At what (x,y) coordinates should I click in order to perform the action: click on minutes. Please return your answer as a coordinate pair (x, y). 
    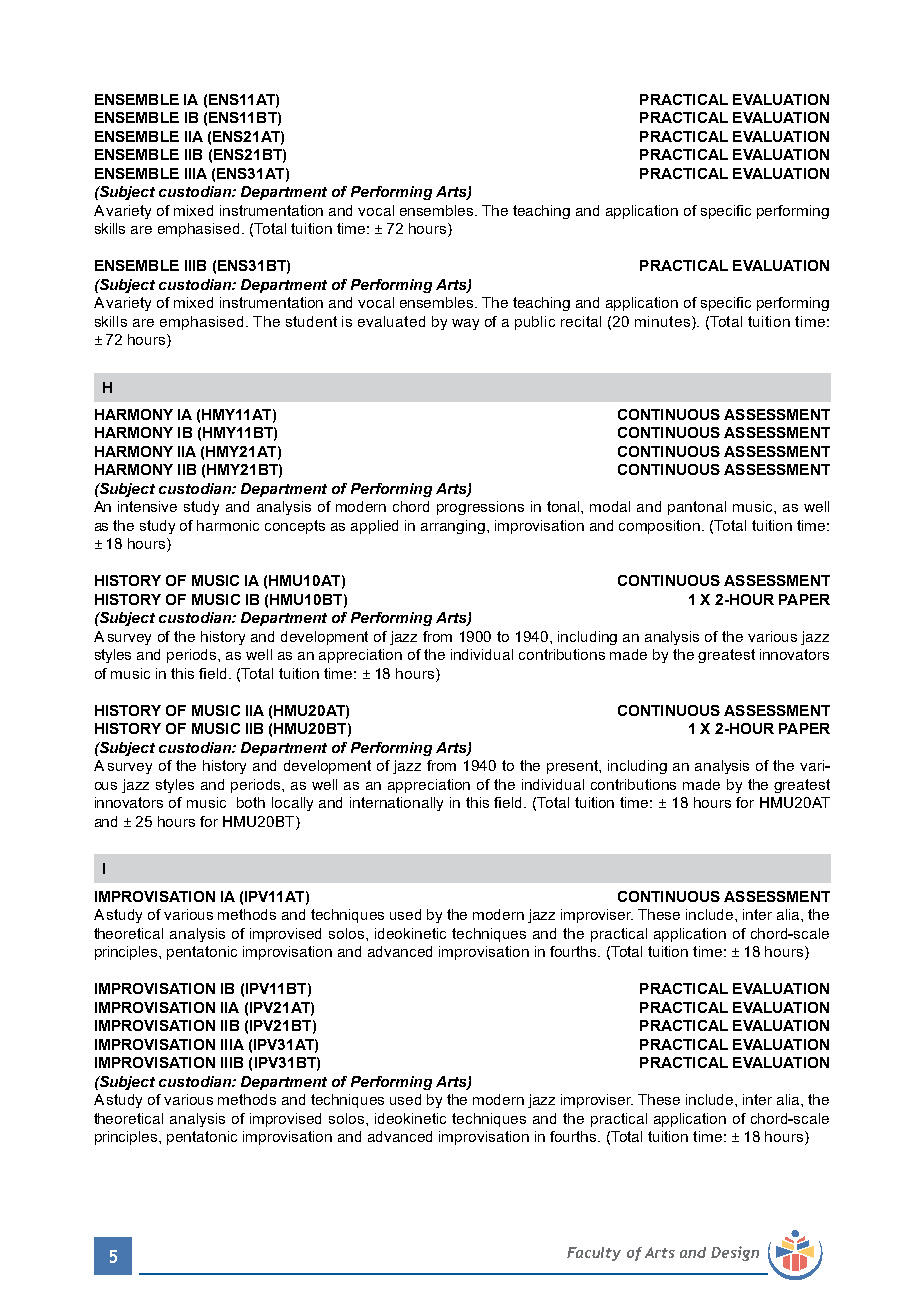
    Looking at the image, I should click on (664, 321).
